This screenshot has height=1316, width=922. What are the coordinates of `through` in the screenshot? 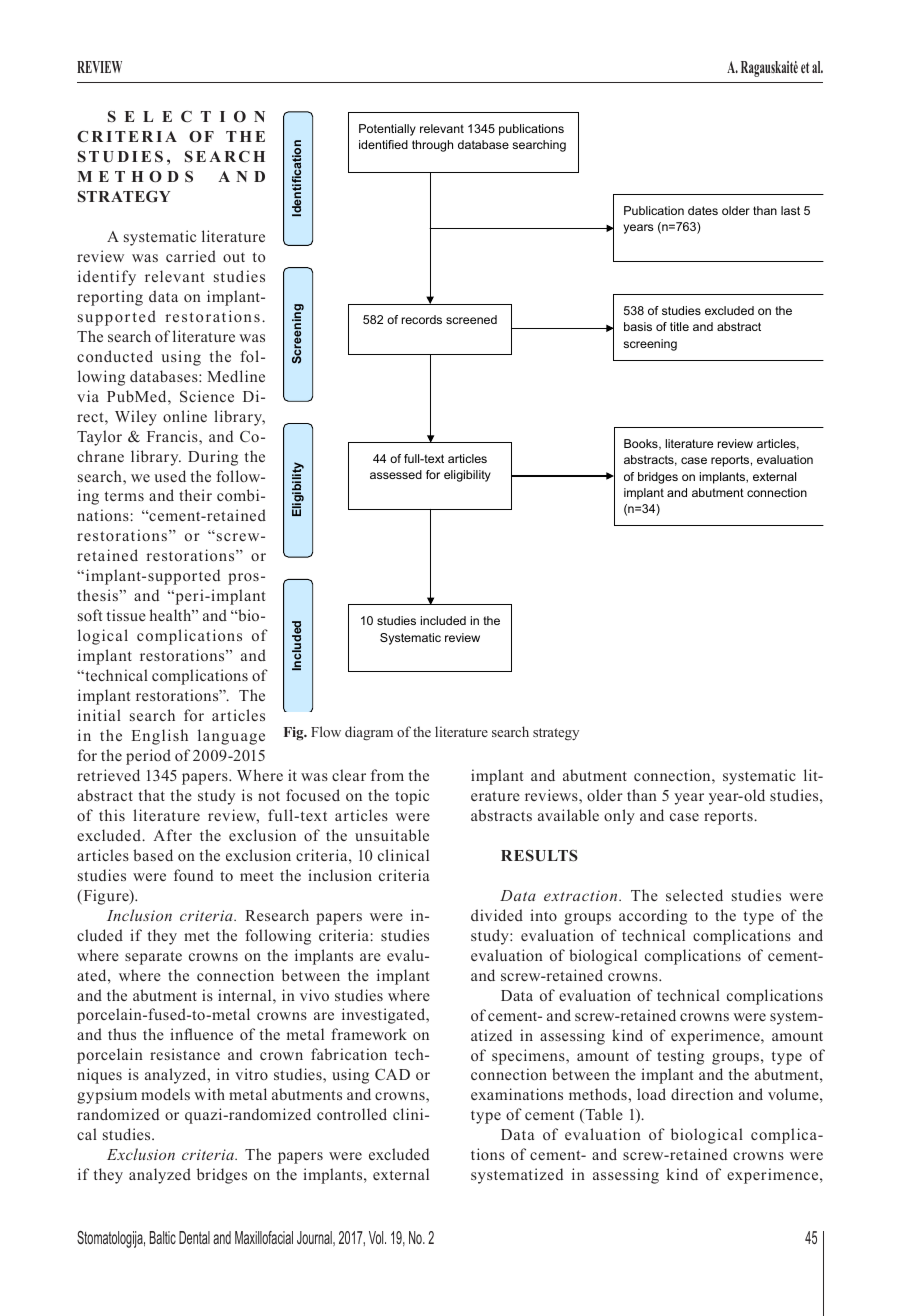 It's located at (432, 146).
